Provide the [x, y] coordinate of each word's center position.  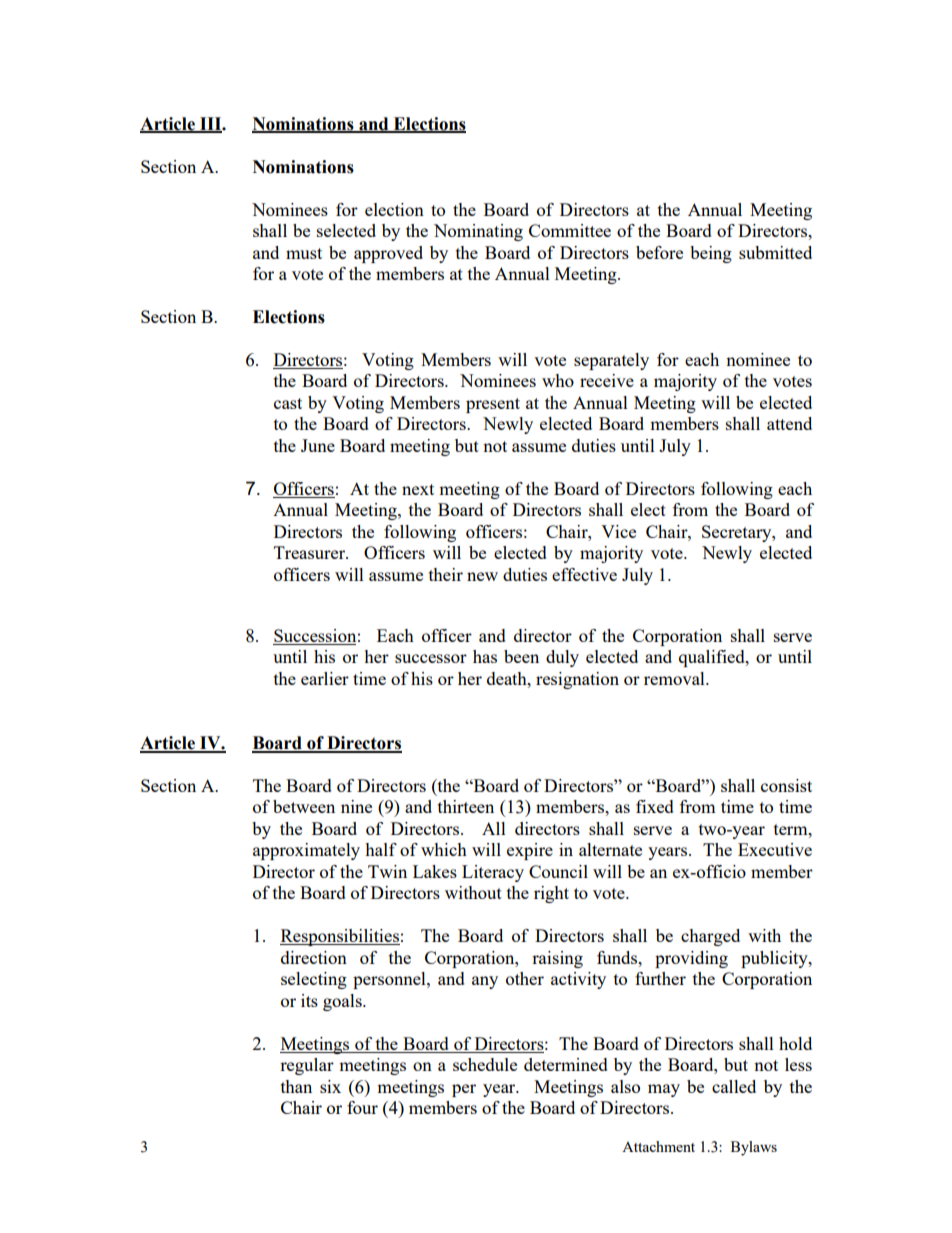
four [362, 1107]
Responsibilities [340, 937]
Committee [570, 230]
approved [388, 254]
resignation [577, 680]
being [711, 254]
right [551, 894]
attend [789, 423]
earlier [325, 678]
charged [710, 937]
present [493, 405]
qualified [713, 658]
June [318, 445]
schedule [485, 1064]
